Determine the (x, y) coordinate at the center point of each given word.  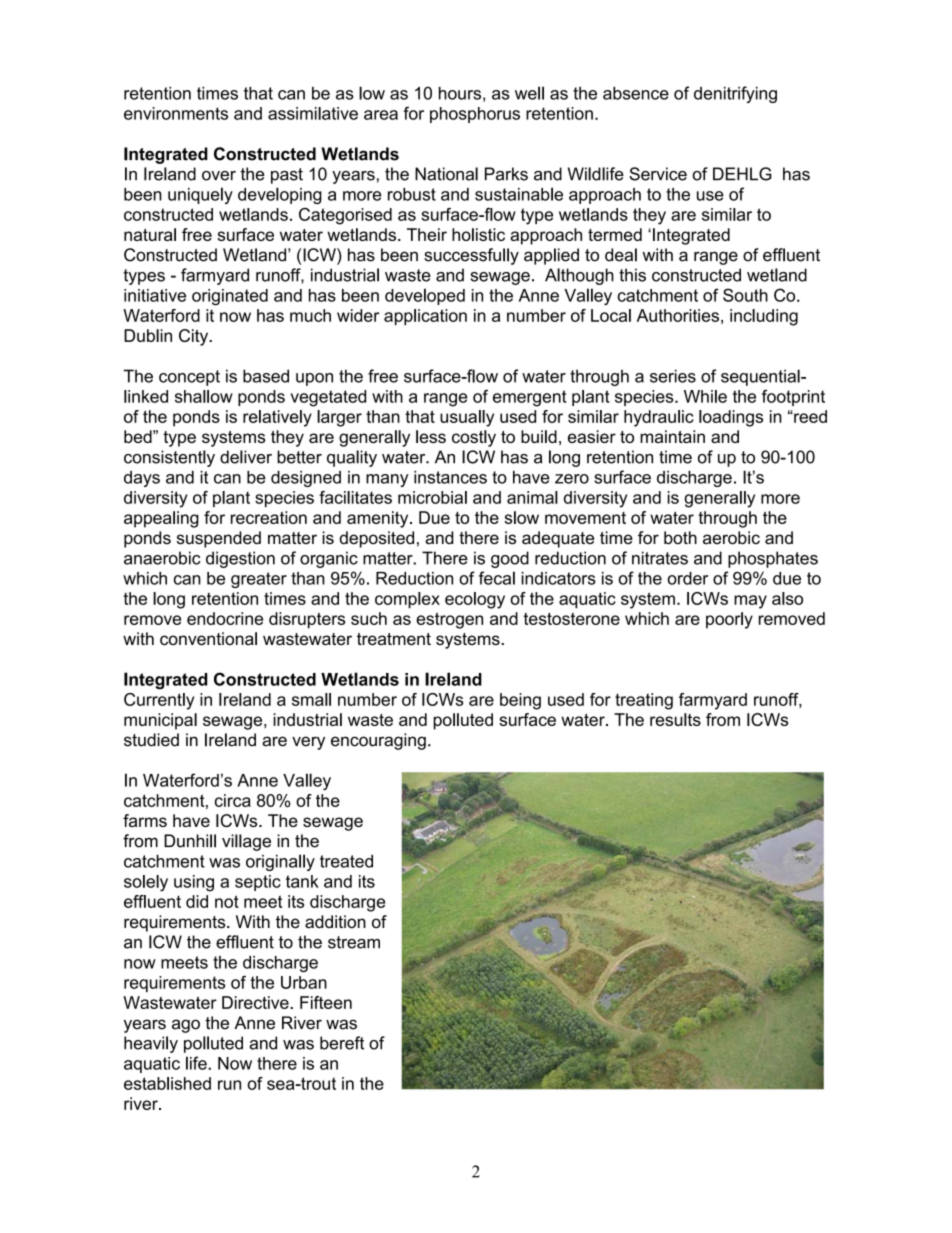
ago (186, 1026)
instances (450, 477)
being (520, 701)
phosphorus (475, 115)
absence (636, 93)
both (680, 538)
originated (230, 297)
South (745, 295)
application (425, 317)
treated (346, 861)
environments (176, 113)
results (675, 719)
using (194, 883)
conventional (208, 638)
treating (644, 701)
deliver (246, 457)
